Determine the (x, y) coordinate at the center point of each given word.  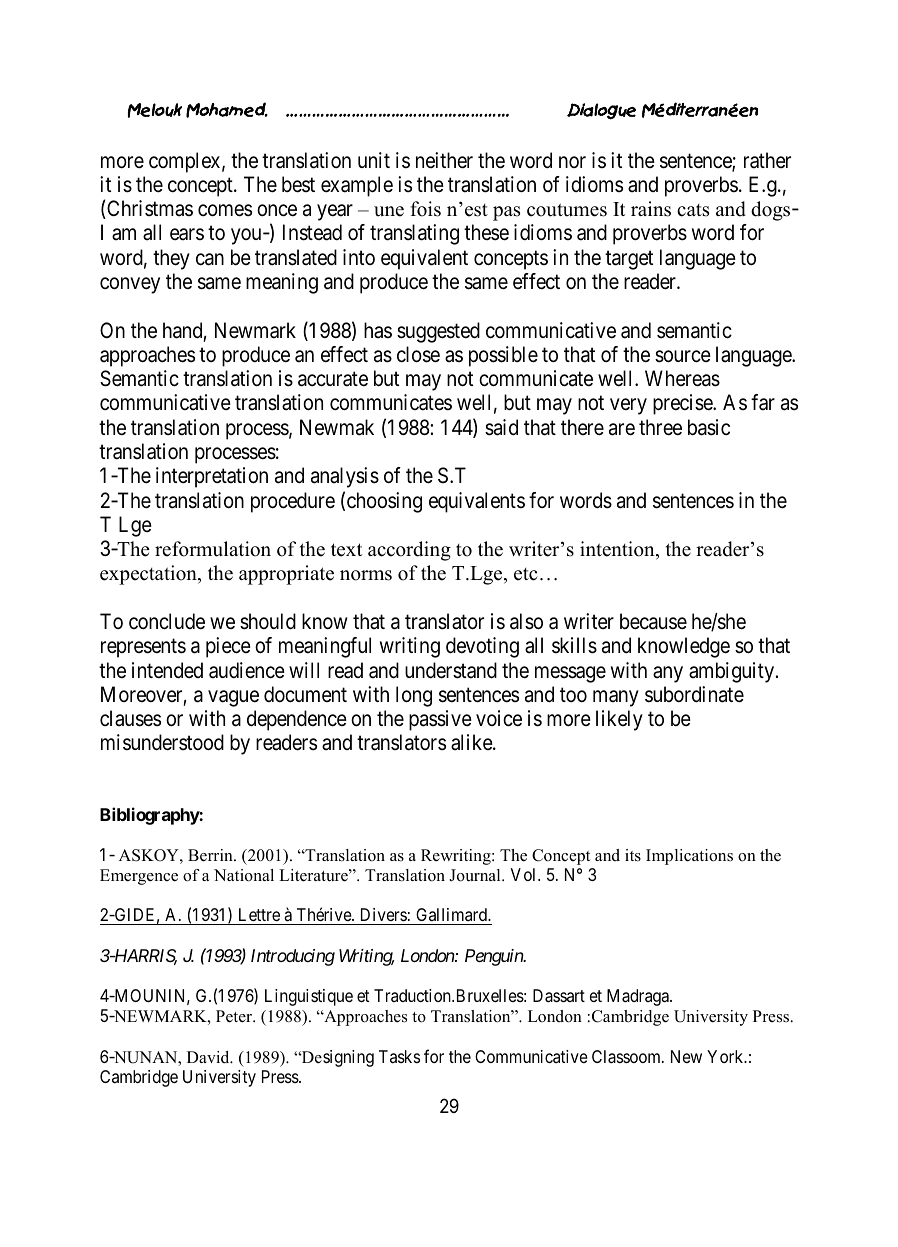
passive (440, 720)
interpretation (212, 477)
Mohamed (227, 110)
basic (709, 427)
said (501, 427)
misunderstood (162, 742)
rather (767, 160)
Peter (235, 1016)
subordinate (694, 694)
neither (444, 160)
